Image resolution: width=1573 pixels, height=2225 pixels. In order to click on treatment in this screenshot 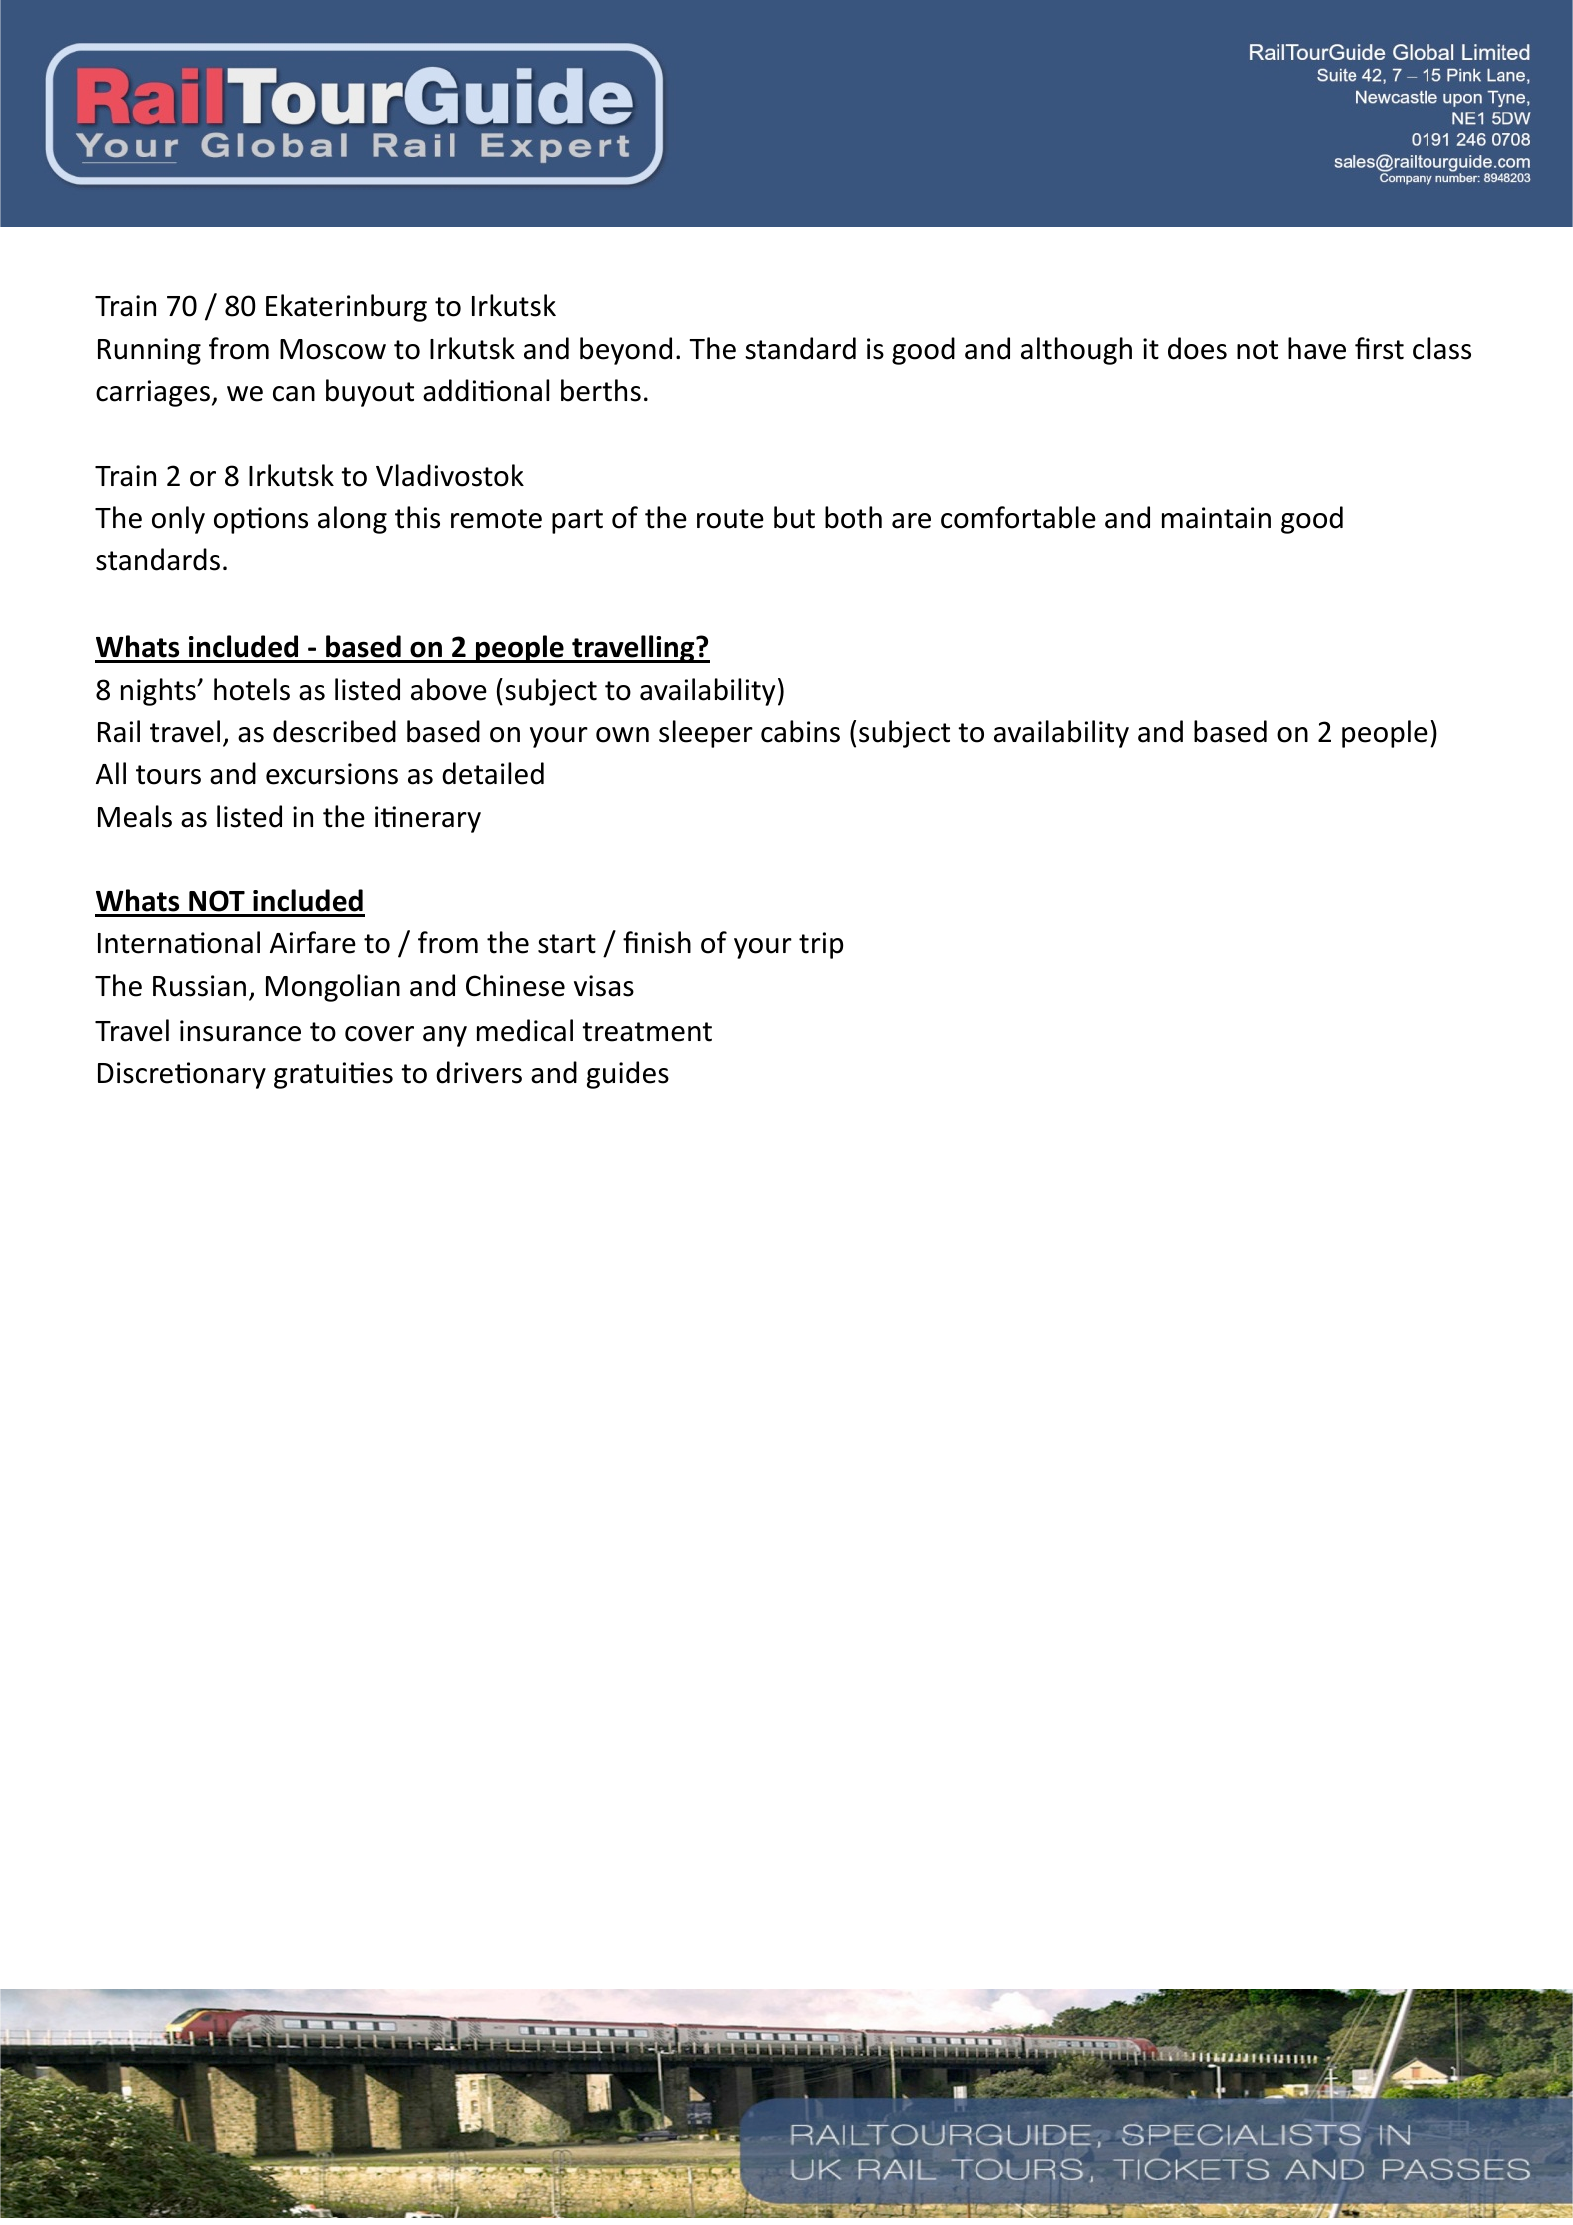, I will do `click(647, 1032)`.
